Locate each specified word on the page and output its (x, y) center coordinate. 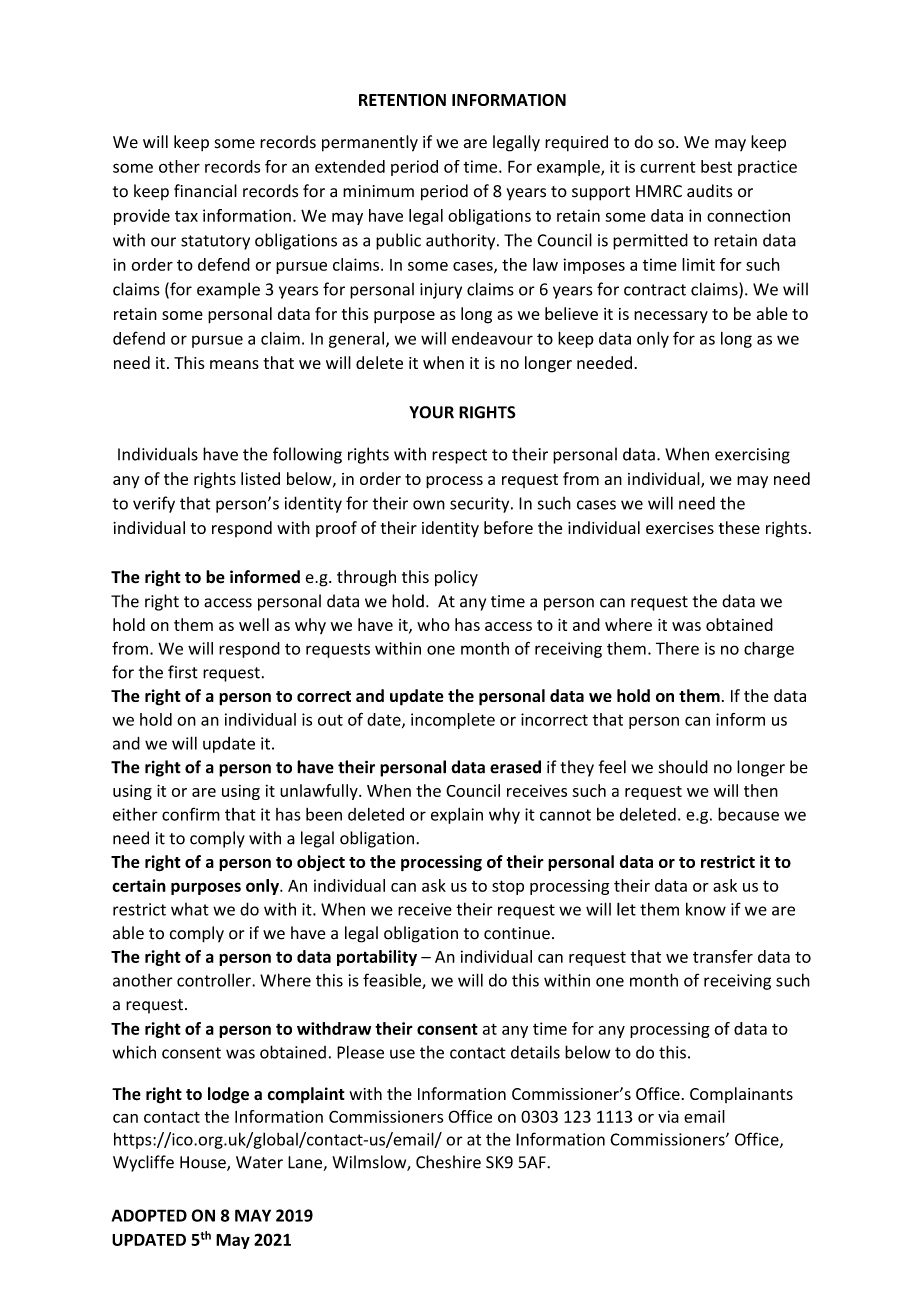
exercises (680, 528)
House (204, 1163)
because (748, 814)
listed (260, 478)
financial (205, 191)
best (716, 166)
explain (457, 815)
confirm (191, 814)
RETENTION (402, 100)
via (668, 1116)
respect (459, 456)
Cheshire (448, 1162)
